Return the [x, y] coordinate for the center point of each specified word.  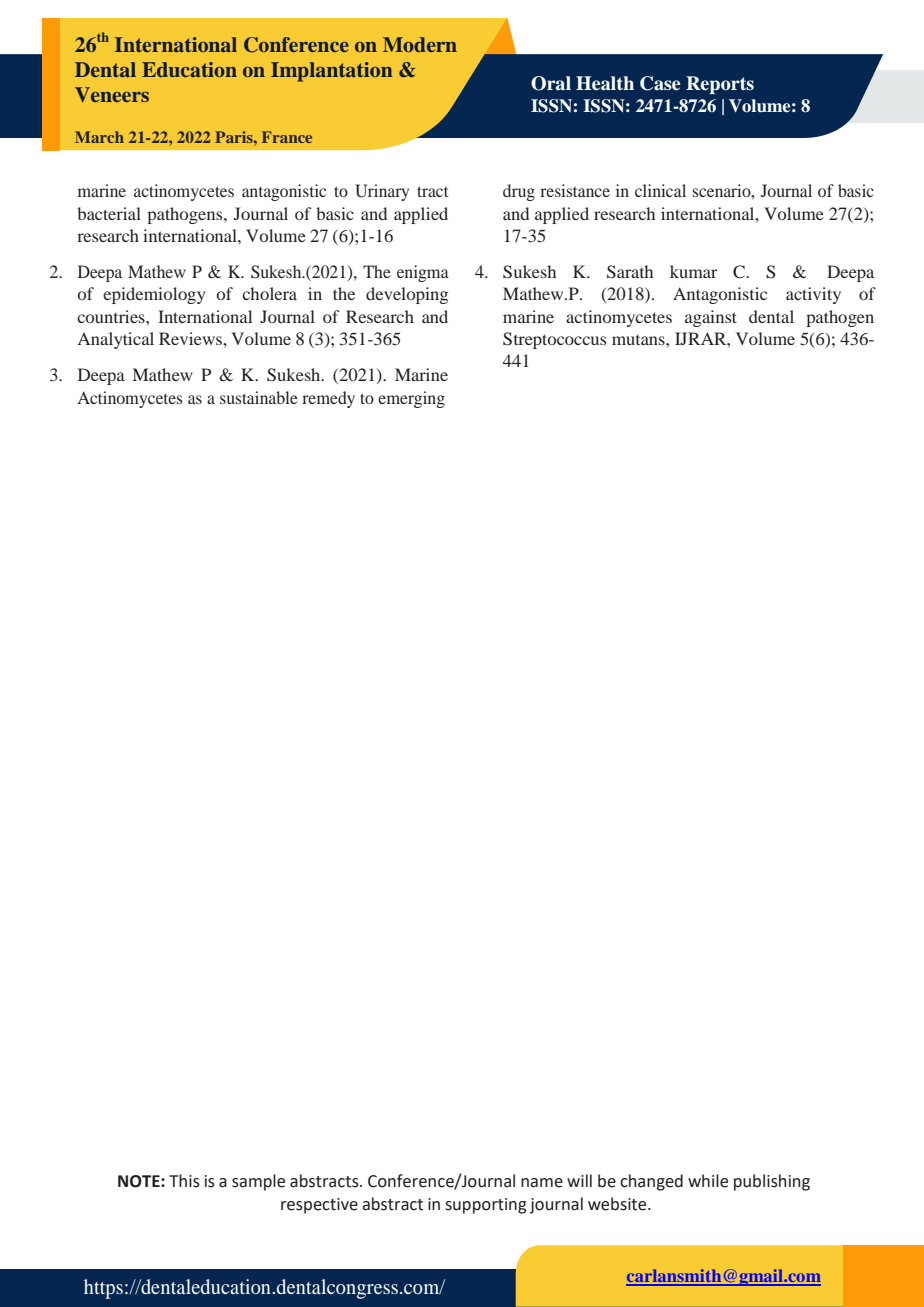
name [542, 1183]
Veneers [112, 94]
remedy [328, 399]
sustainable [259, 397]
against [711, 318]
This [184, 1181]
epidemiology [154, 295]
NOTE [140, 1181]
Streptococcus [555, 340]
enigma [423, 273]
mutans [639, 340]
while [708, 1181]
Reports [720, 85]
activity [813, 295]
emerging [411, 399]
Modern [420, 44]
